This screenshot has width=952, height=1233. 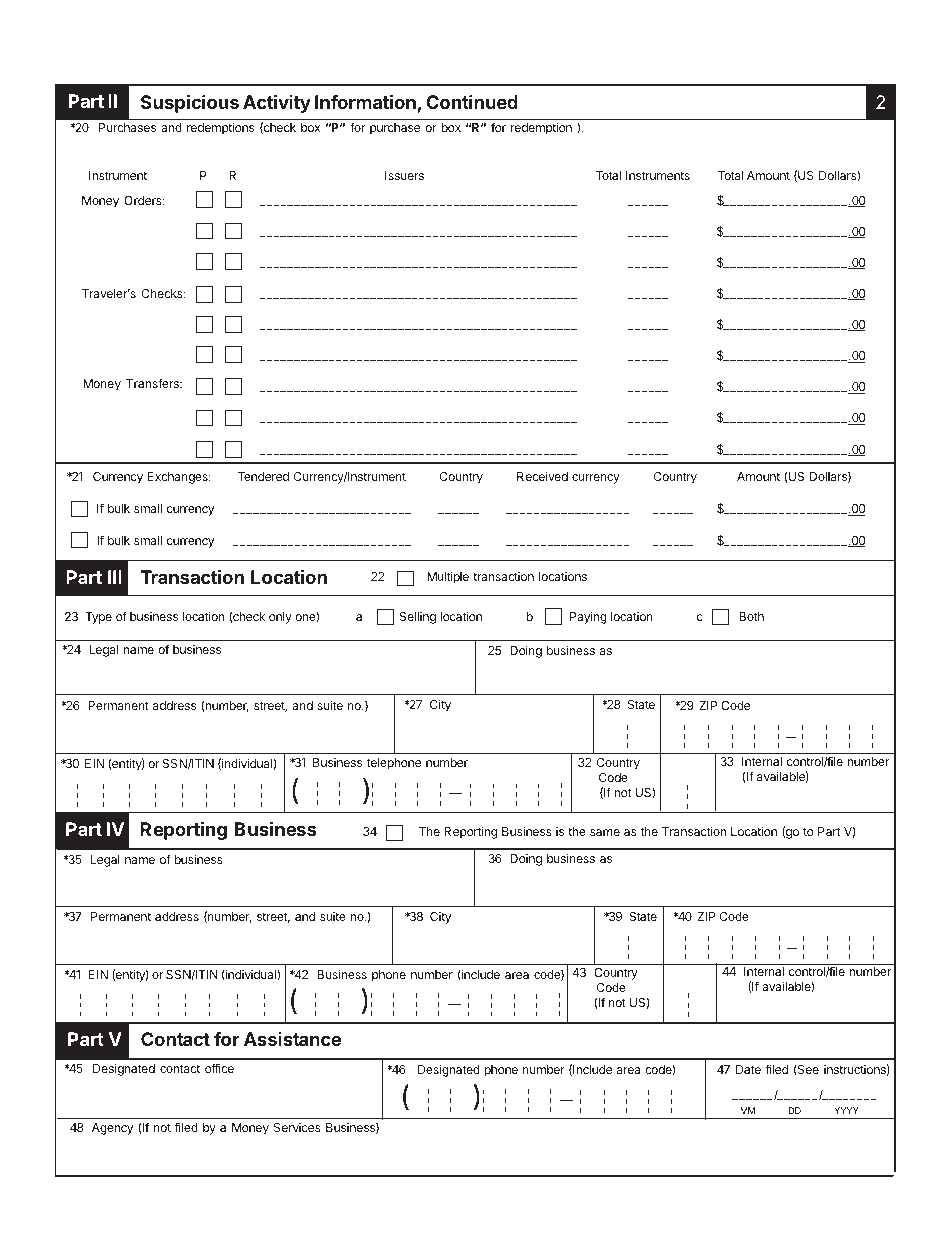 I want to click on Continued, so click(x=472, y=102).
